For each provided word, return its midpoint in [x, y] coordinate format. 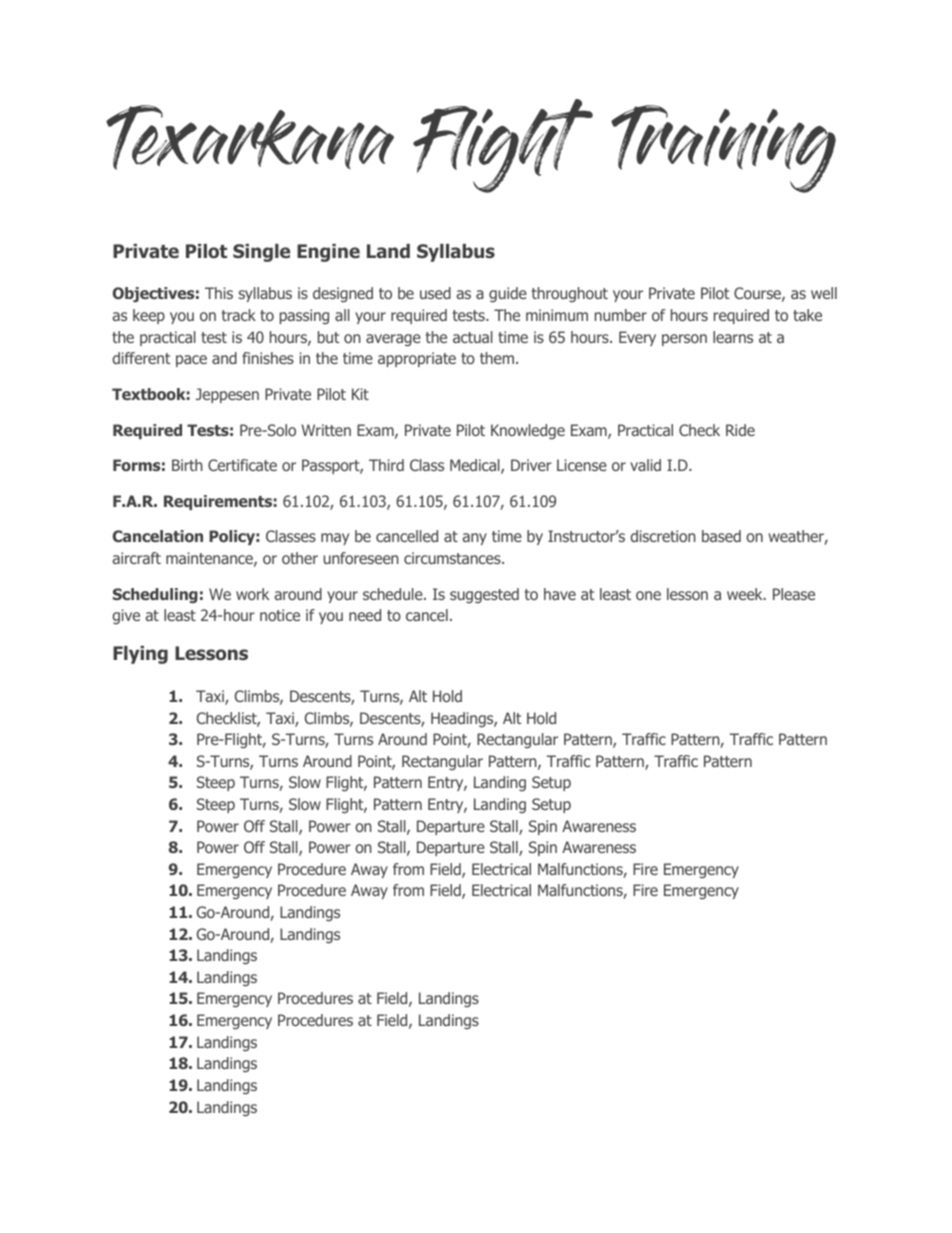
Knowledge [528, 431]
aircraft [136, 558]
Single [261, 253]
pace [191, 361]
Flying [140, 655]
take [807, 315]
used [435, 293]
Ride [740, 430]
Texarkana [250, 137]
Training [723, 149]
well [824, 293]
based [721, 536]
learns [733, 337]
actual [473, 337]
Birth [187, 465]
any [474, 539]
